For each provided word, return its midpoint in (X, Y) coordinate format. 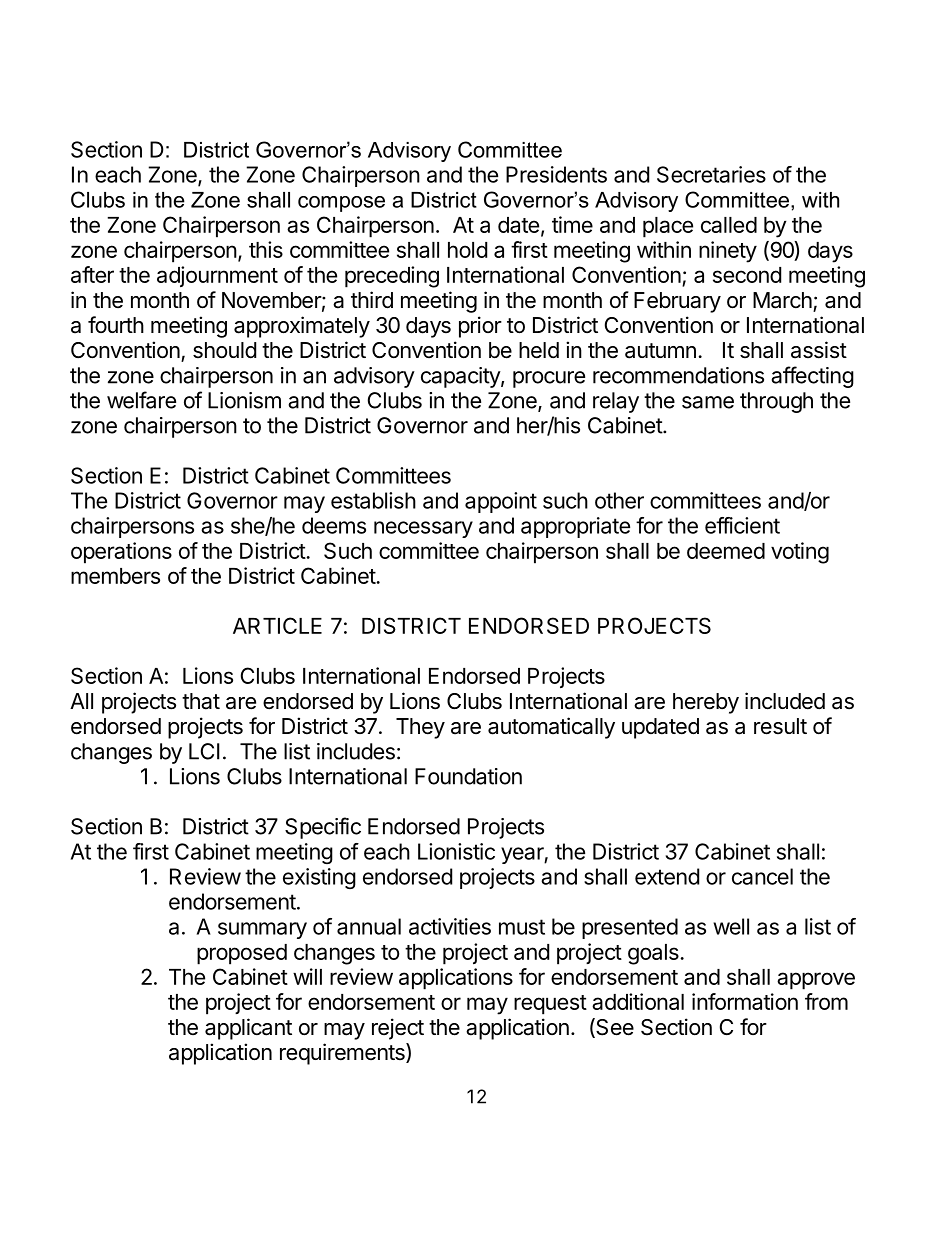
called (729, 225)
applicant (248, 1029)
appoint (501, 502)
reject (398, 1029)
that (201, 701)
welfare (141, 400)
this (266, 249)
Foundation (468, 776)
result (780, 726)
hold (467, 250)
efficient (742, 525)
